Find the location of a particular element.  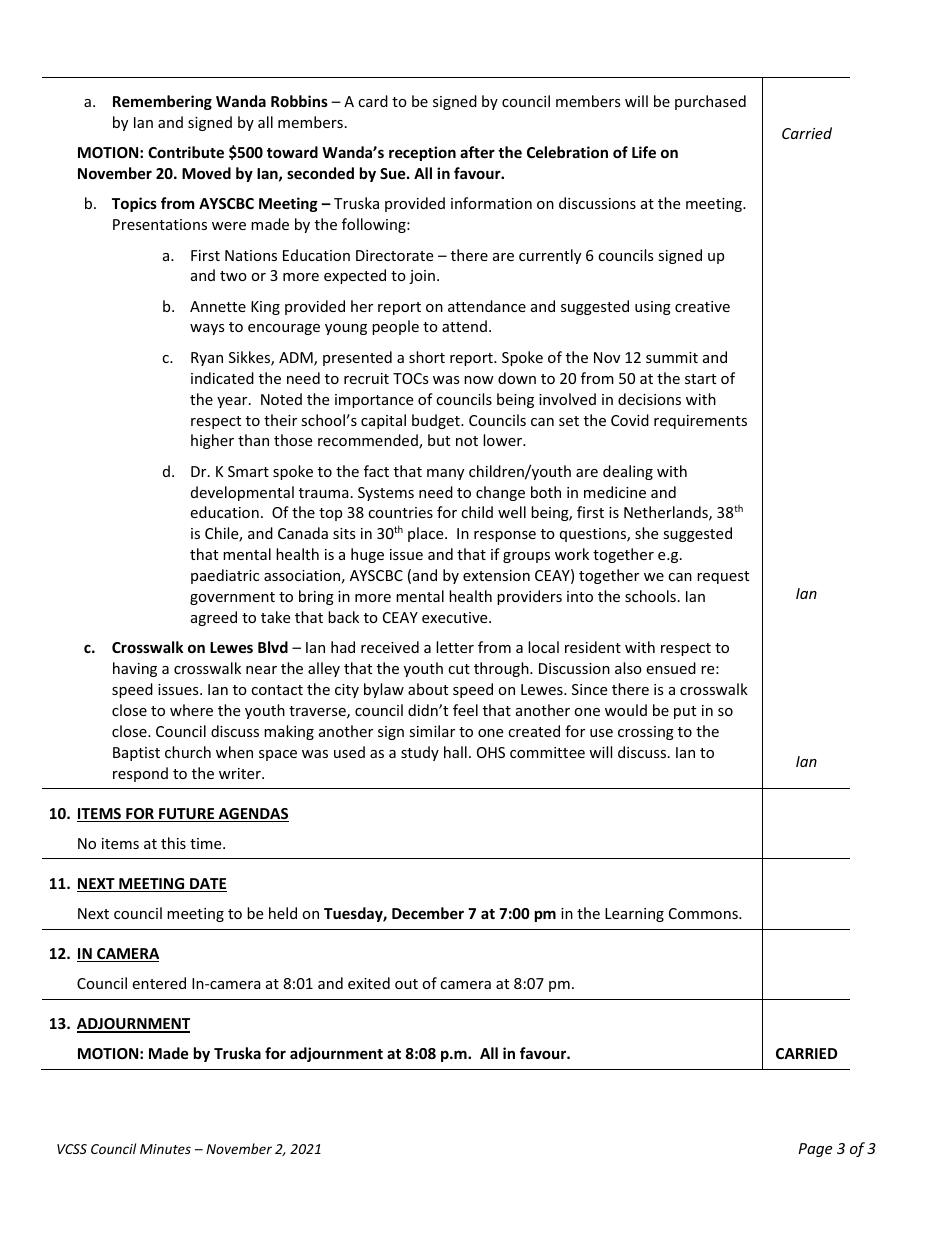

after is located at coordinates (477, 152).
